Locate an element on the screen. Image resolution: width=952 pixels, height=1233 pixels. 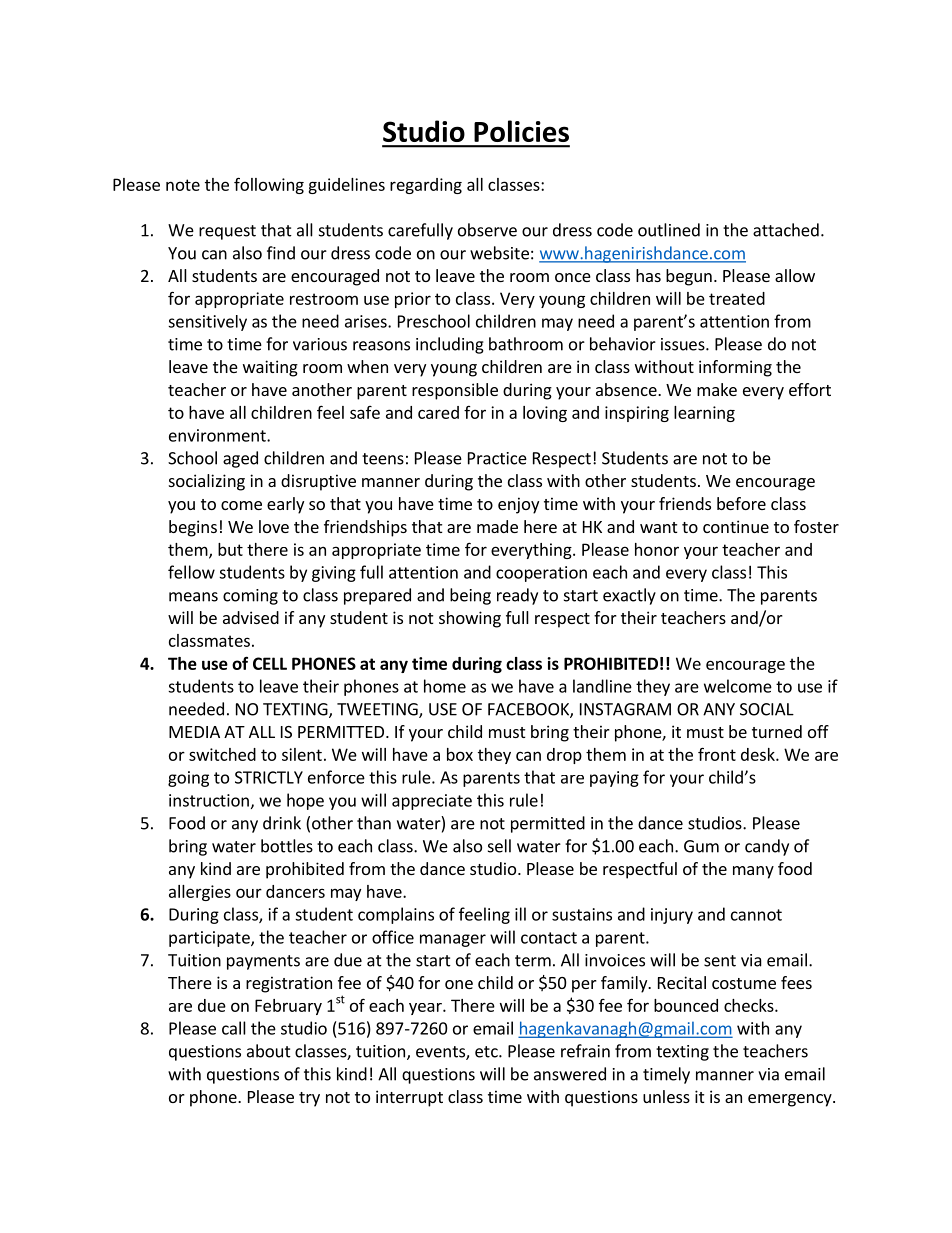
Gum is located at coordinates (701, 846).
